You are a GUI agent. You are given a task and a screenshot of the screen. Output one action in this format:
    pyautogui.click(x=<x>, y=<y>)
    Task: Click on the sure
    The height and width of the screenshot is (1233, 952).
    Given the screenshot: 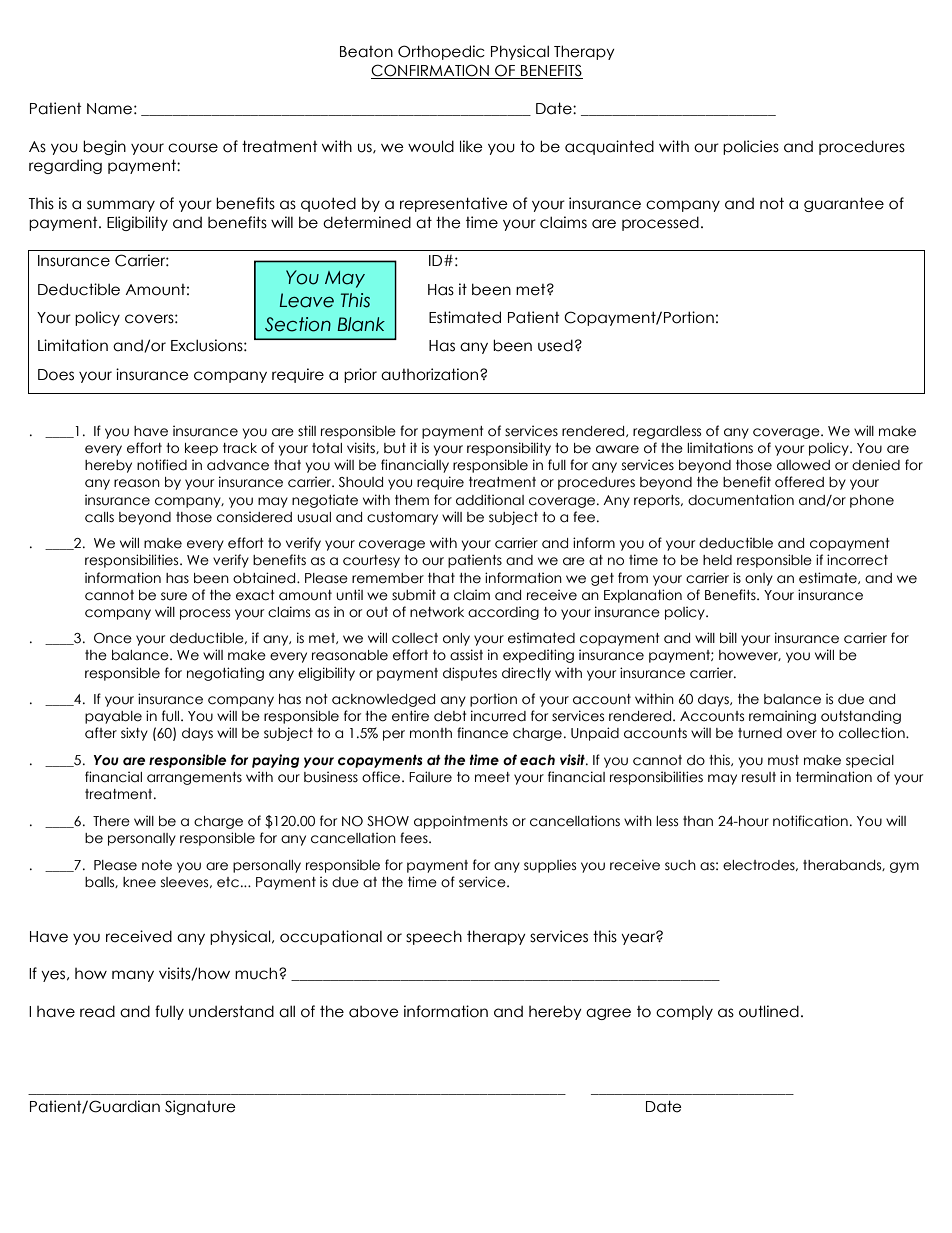 What is the action you would take?
    pyautogui.click(x=174, y=596)
